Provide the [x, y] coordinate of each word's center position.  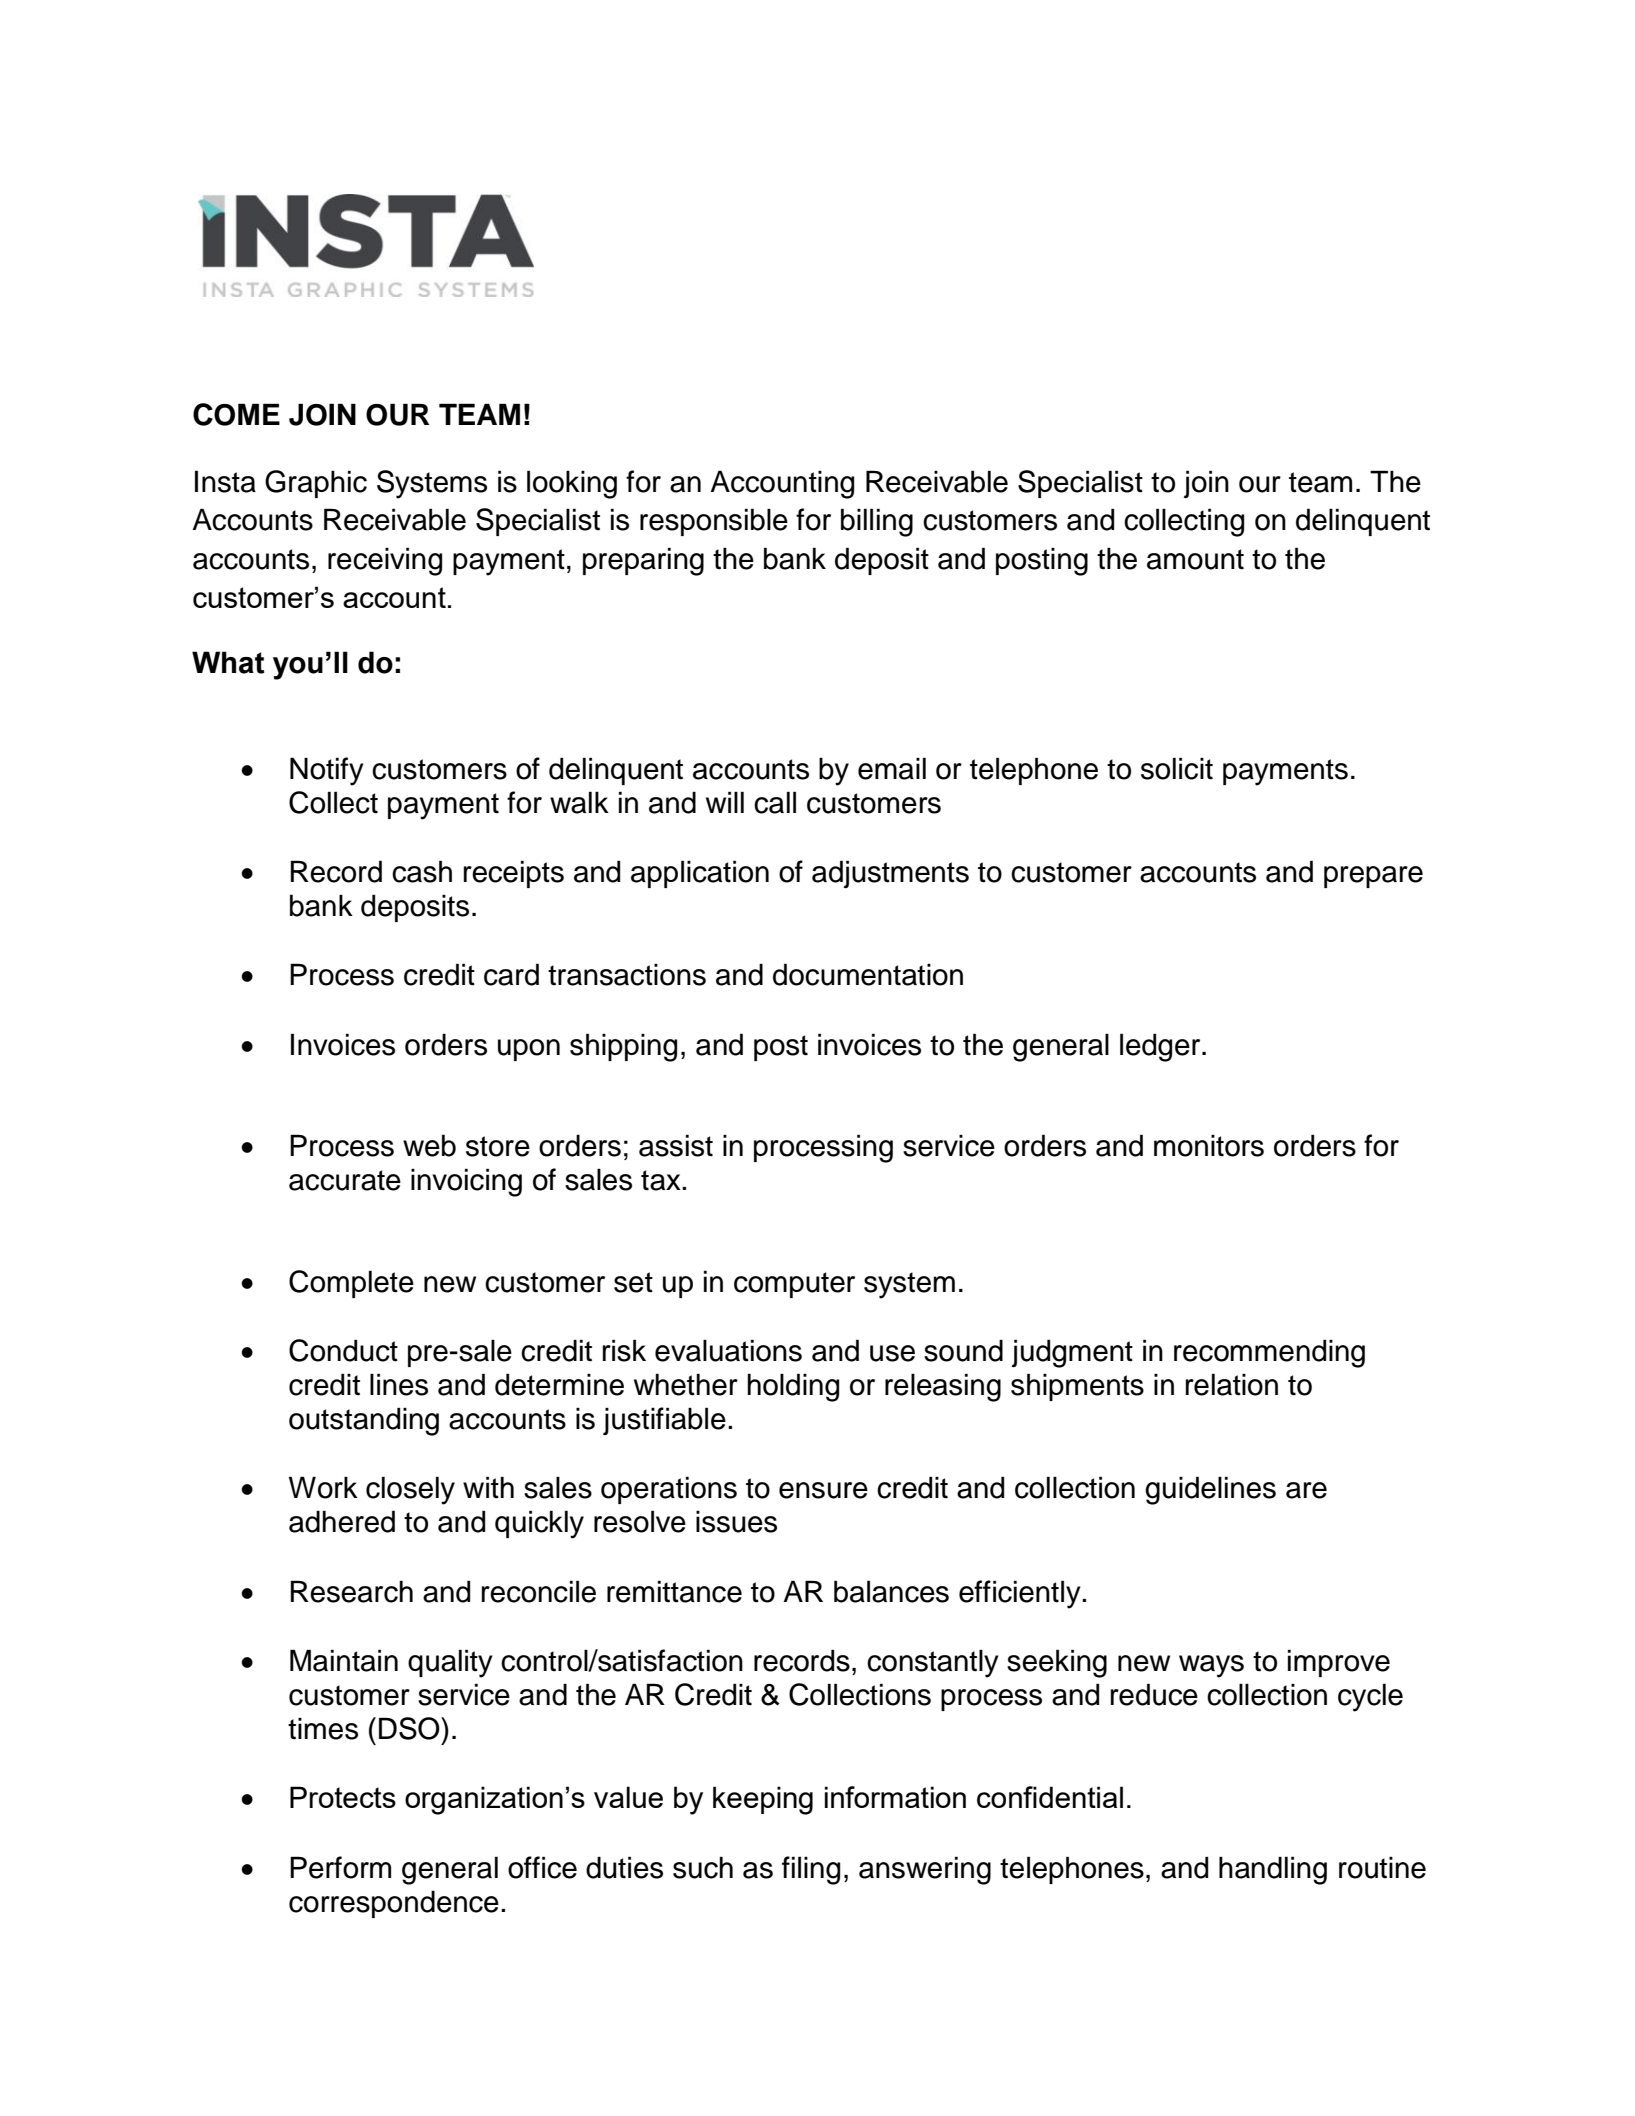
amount [1195, 559]
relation [1232, 1384]
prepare [1373, 877]
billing [877, 522]
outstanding [364, 1421]
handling [1273, 1870]
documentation [868, 974]
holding [793, 1387]
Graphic [316, 484]
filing [811, 1870]
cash [422, 871]
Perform [340, 1867]
